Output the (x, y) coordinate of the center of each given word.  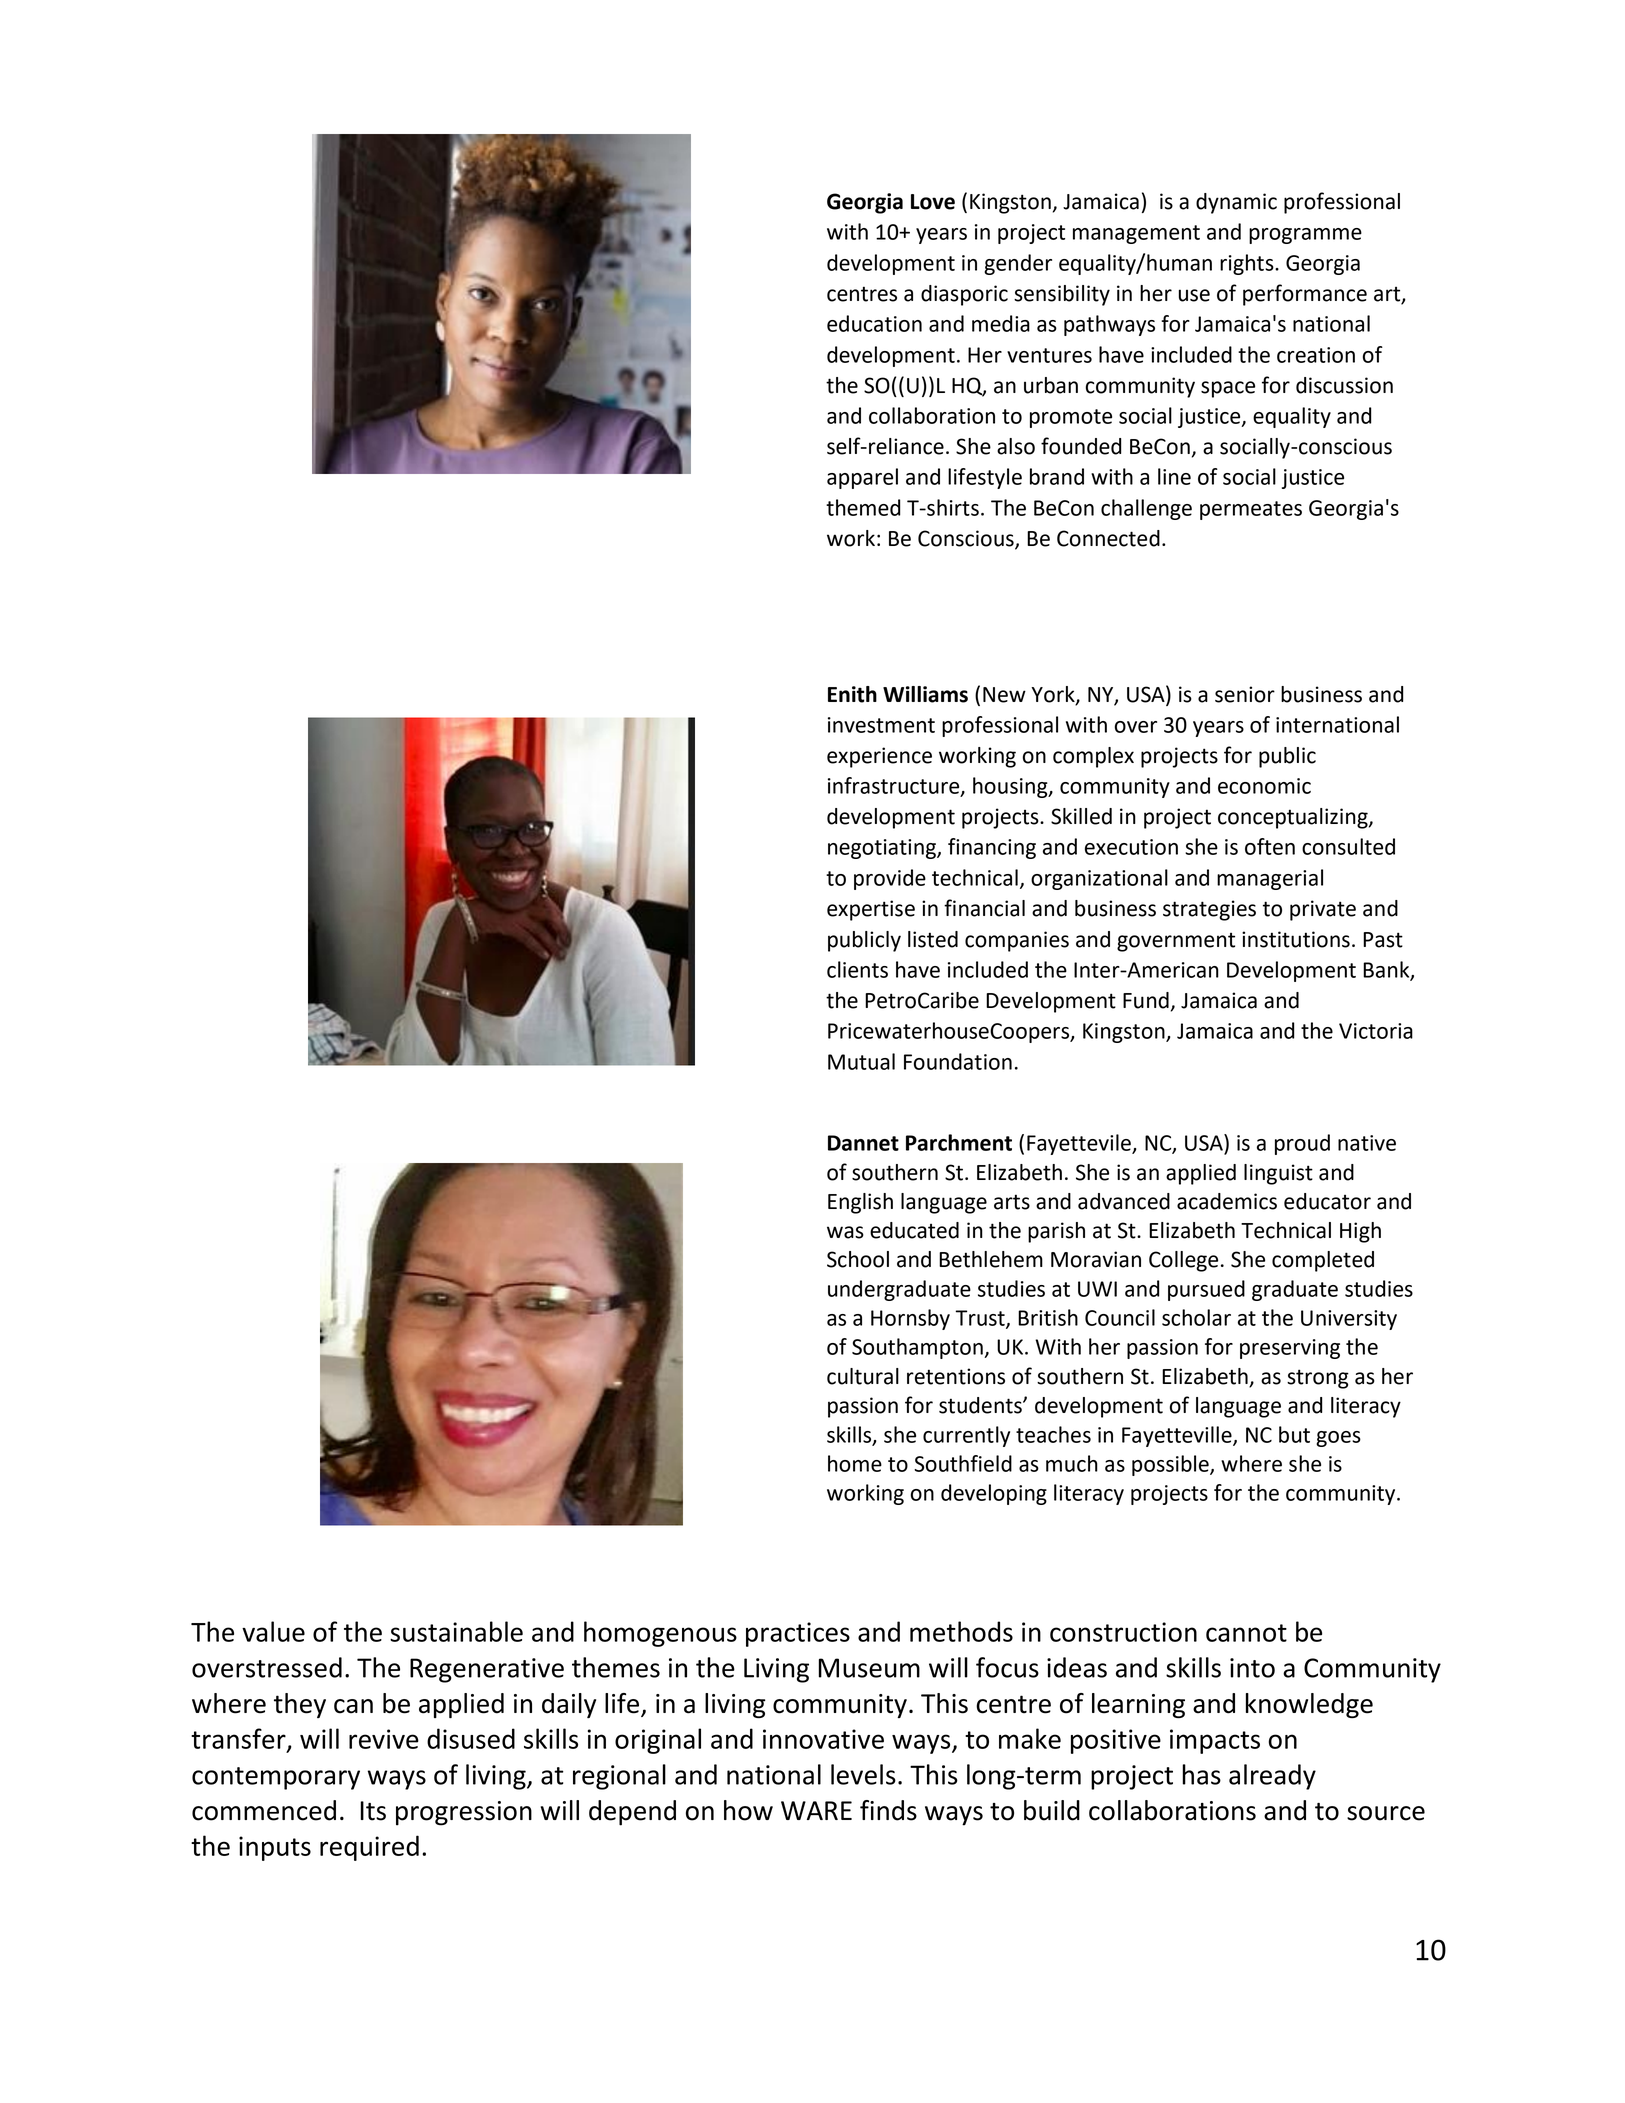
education (874, 323)
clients (857, 969)
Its (373, 1811)
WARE (816, 1810)
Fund (1146, 1000)
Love (933, 202)
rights (1248, 264)
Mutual (861, 1061)
